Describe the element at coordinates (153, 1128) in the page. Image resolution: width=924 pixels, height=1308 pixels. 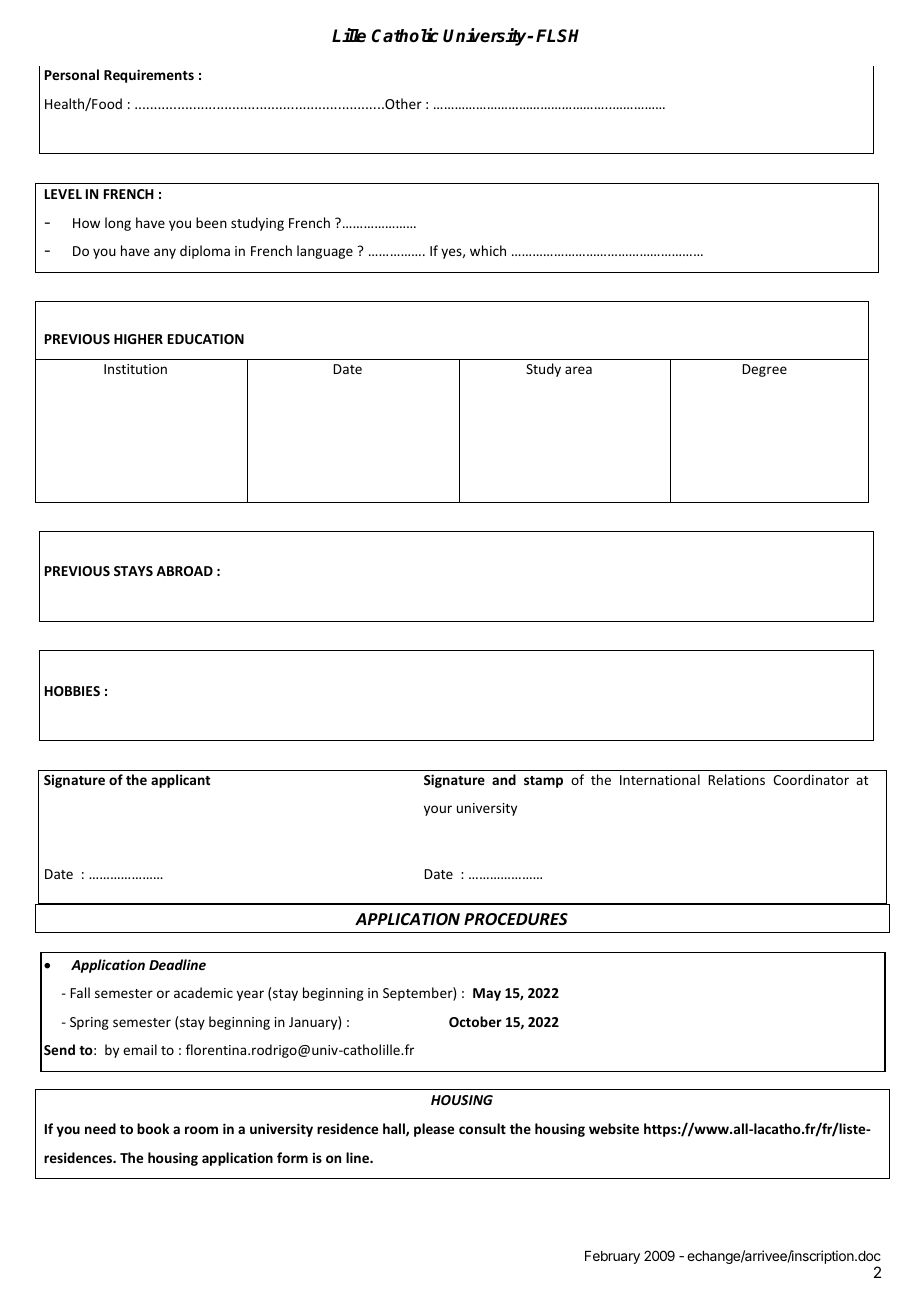
I see `book` at that location.
